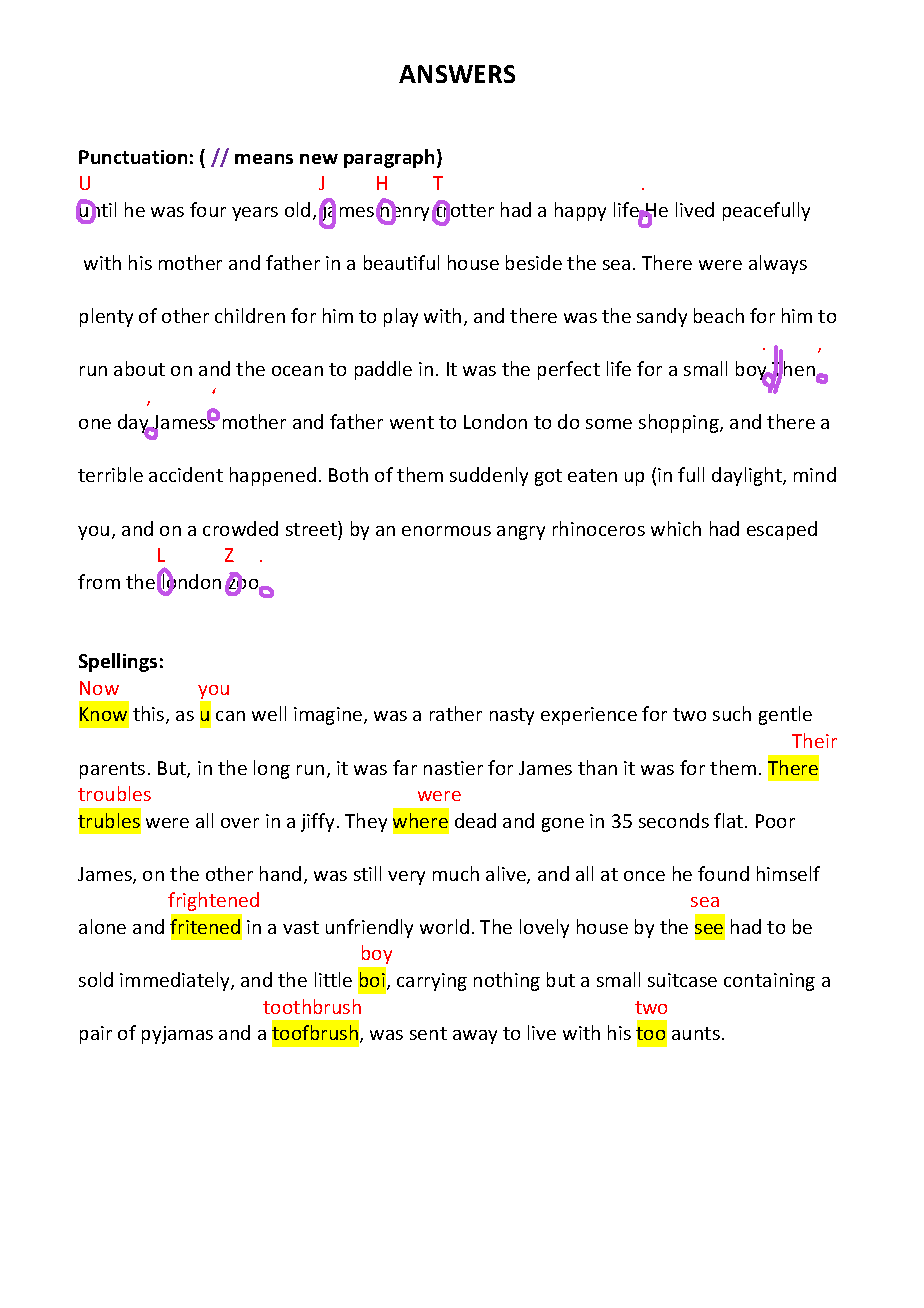 Image resolution: width=924 pixels, height=1308 pixels. Describe the element at coordinates (457, 74) in the page. I see `ANSWERS` at that location.
